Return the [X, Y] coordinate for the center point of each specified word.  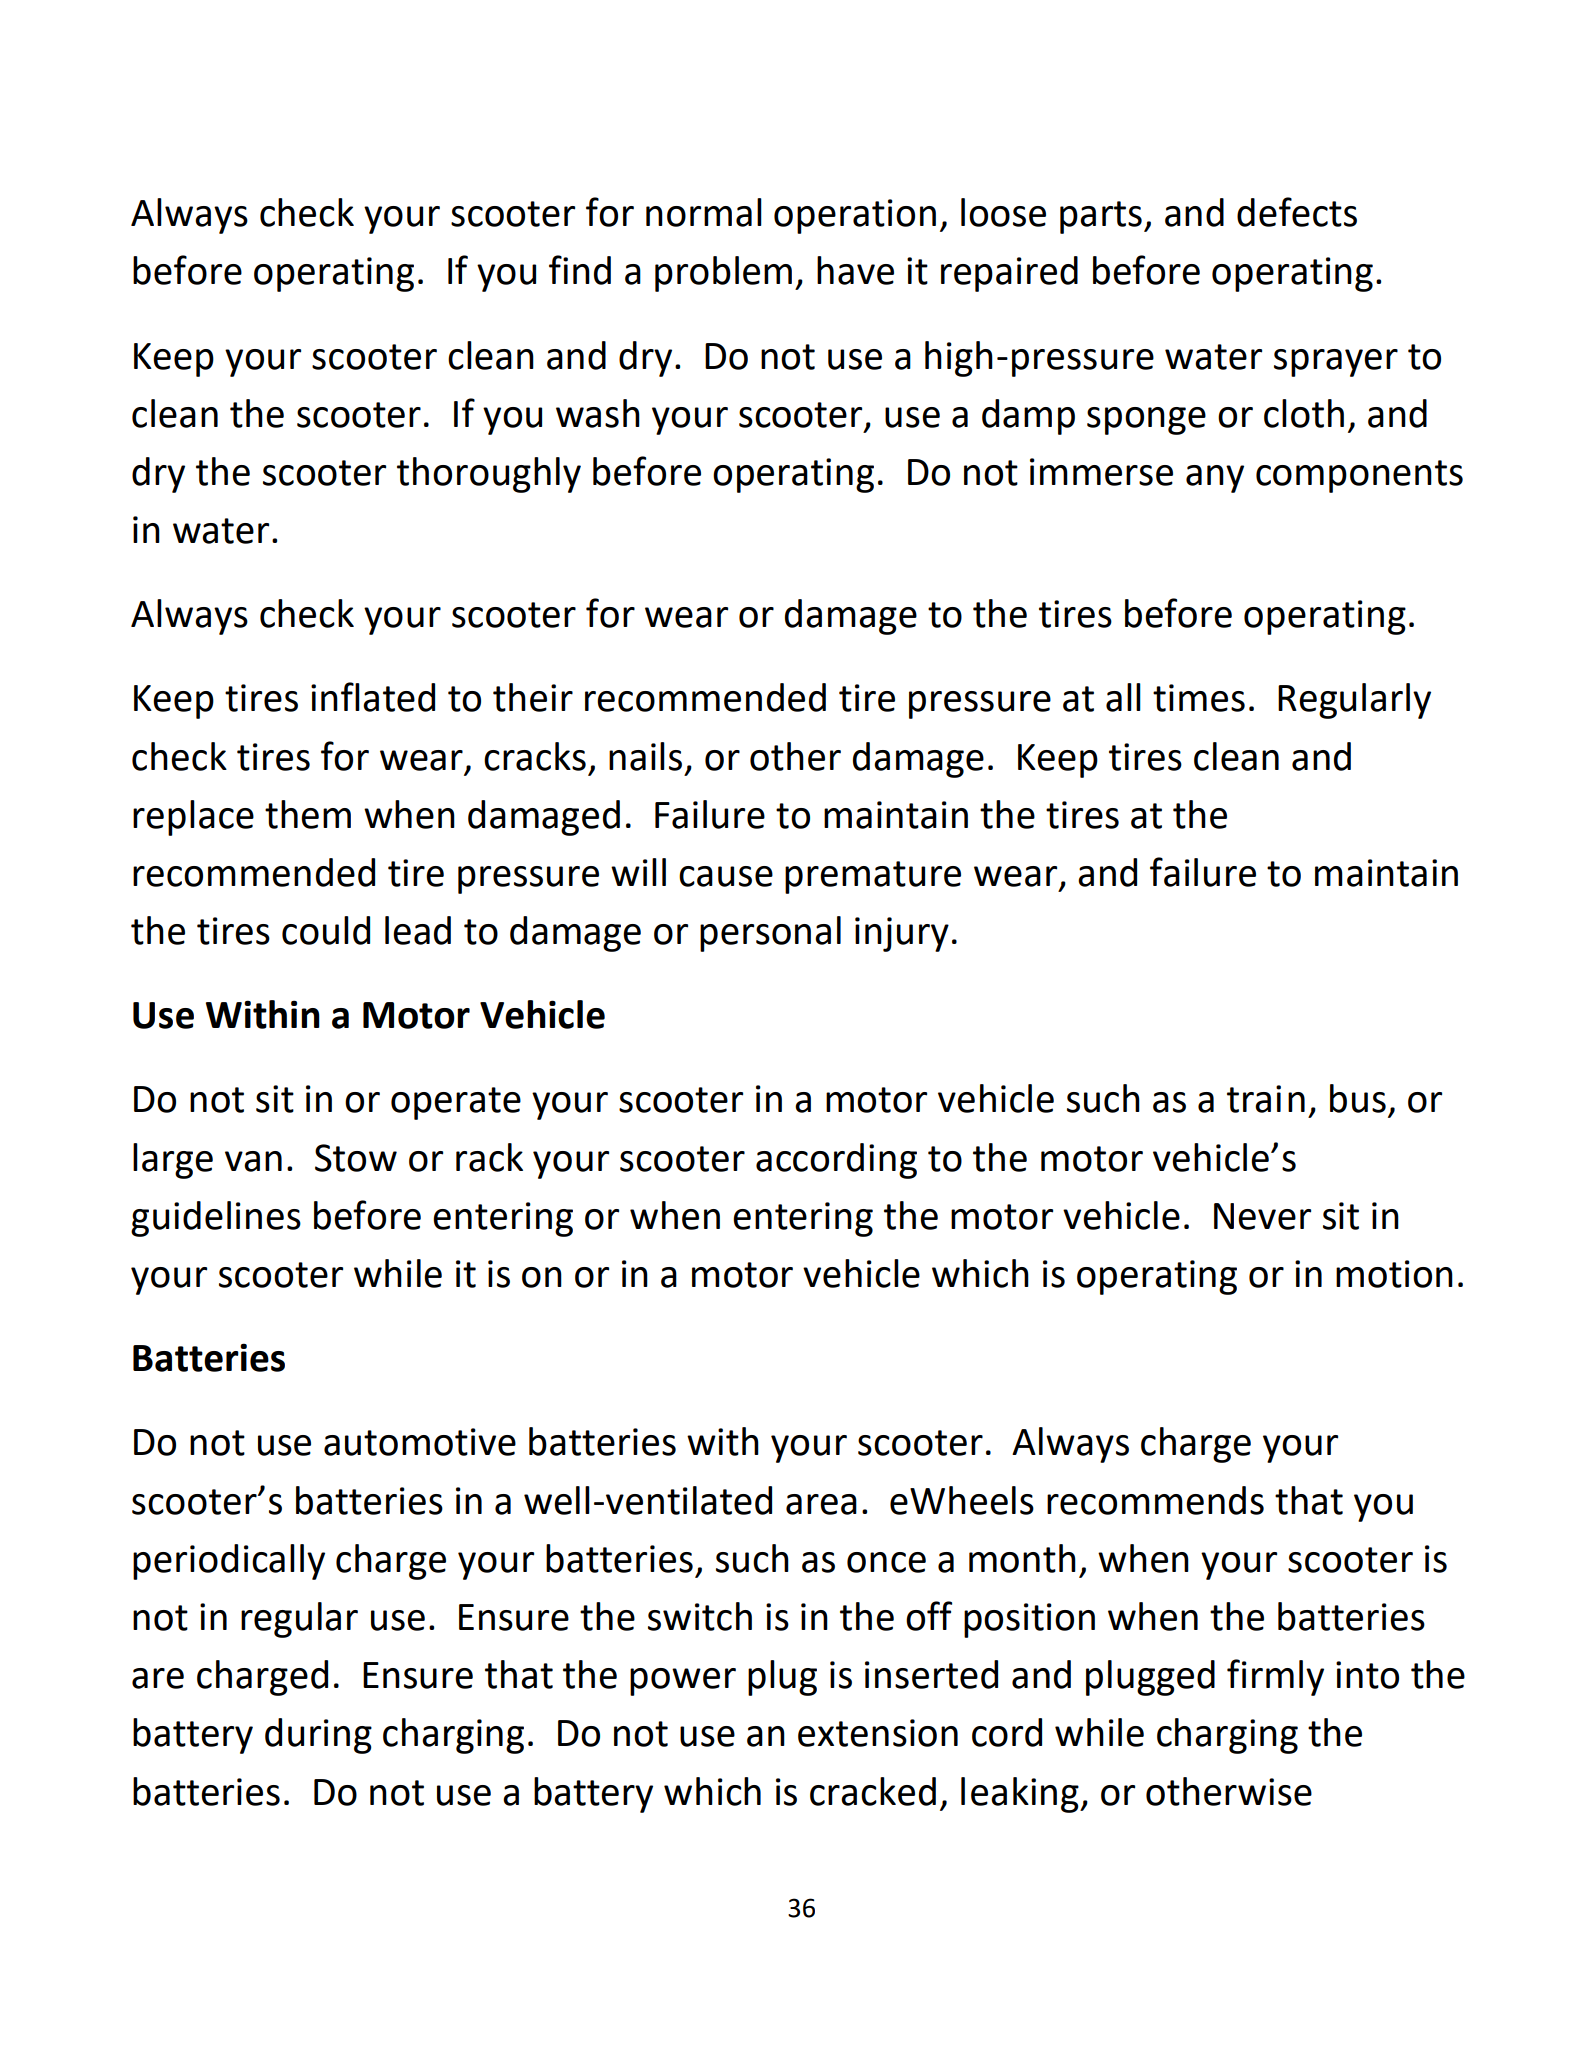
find [580, 270]
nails [645, 756]
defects [1297, 212]
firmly [1275, 1677]
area [821, 1504]
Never [1262, 1216]
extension [878, 1733]
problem [723, 274]
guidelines [216, 1219]
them [308, 814]
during [318, 1736]
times [1199, 698]
